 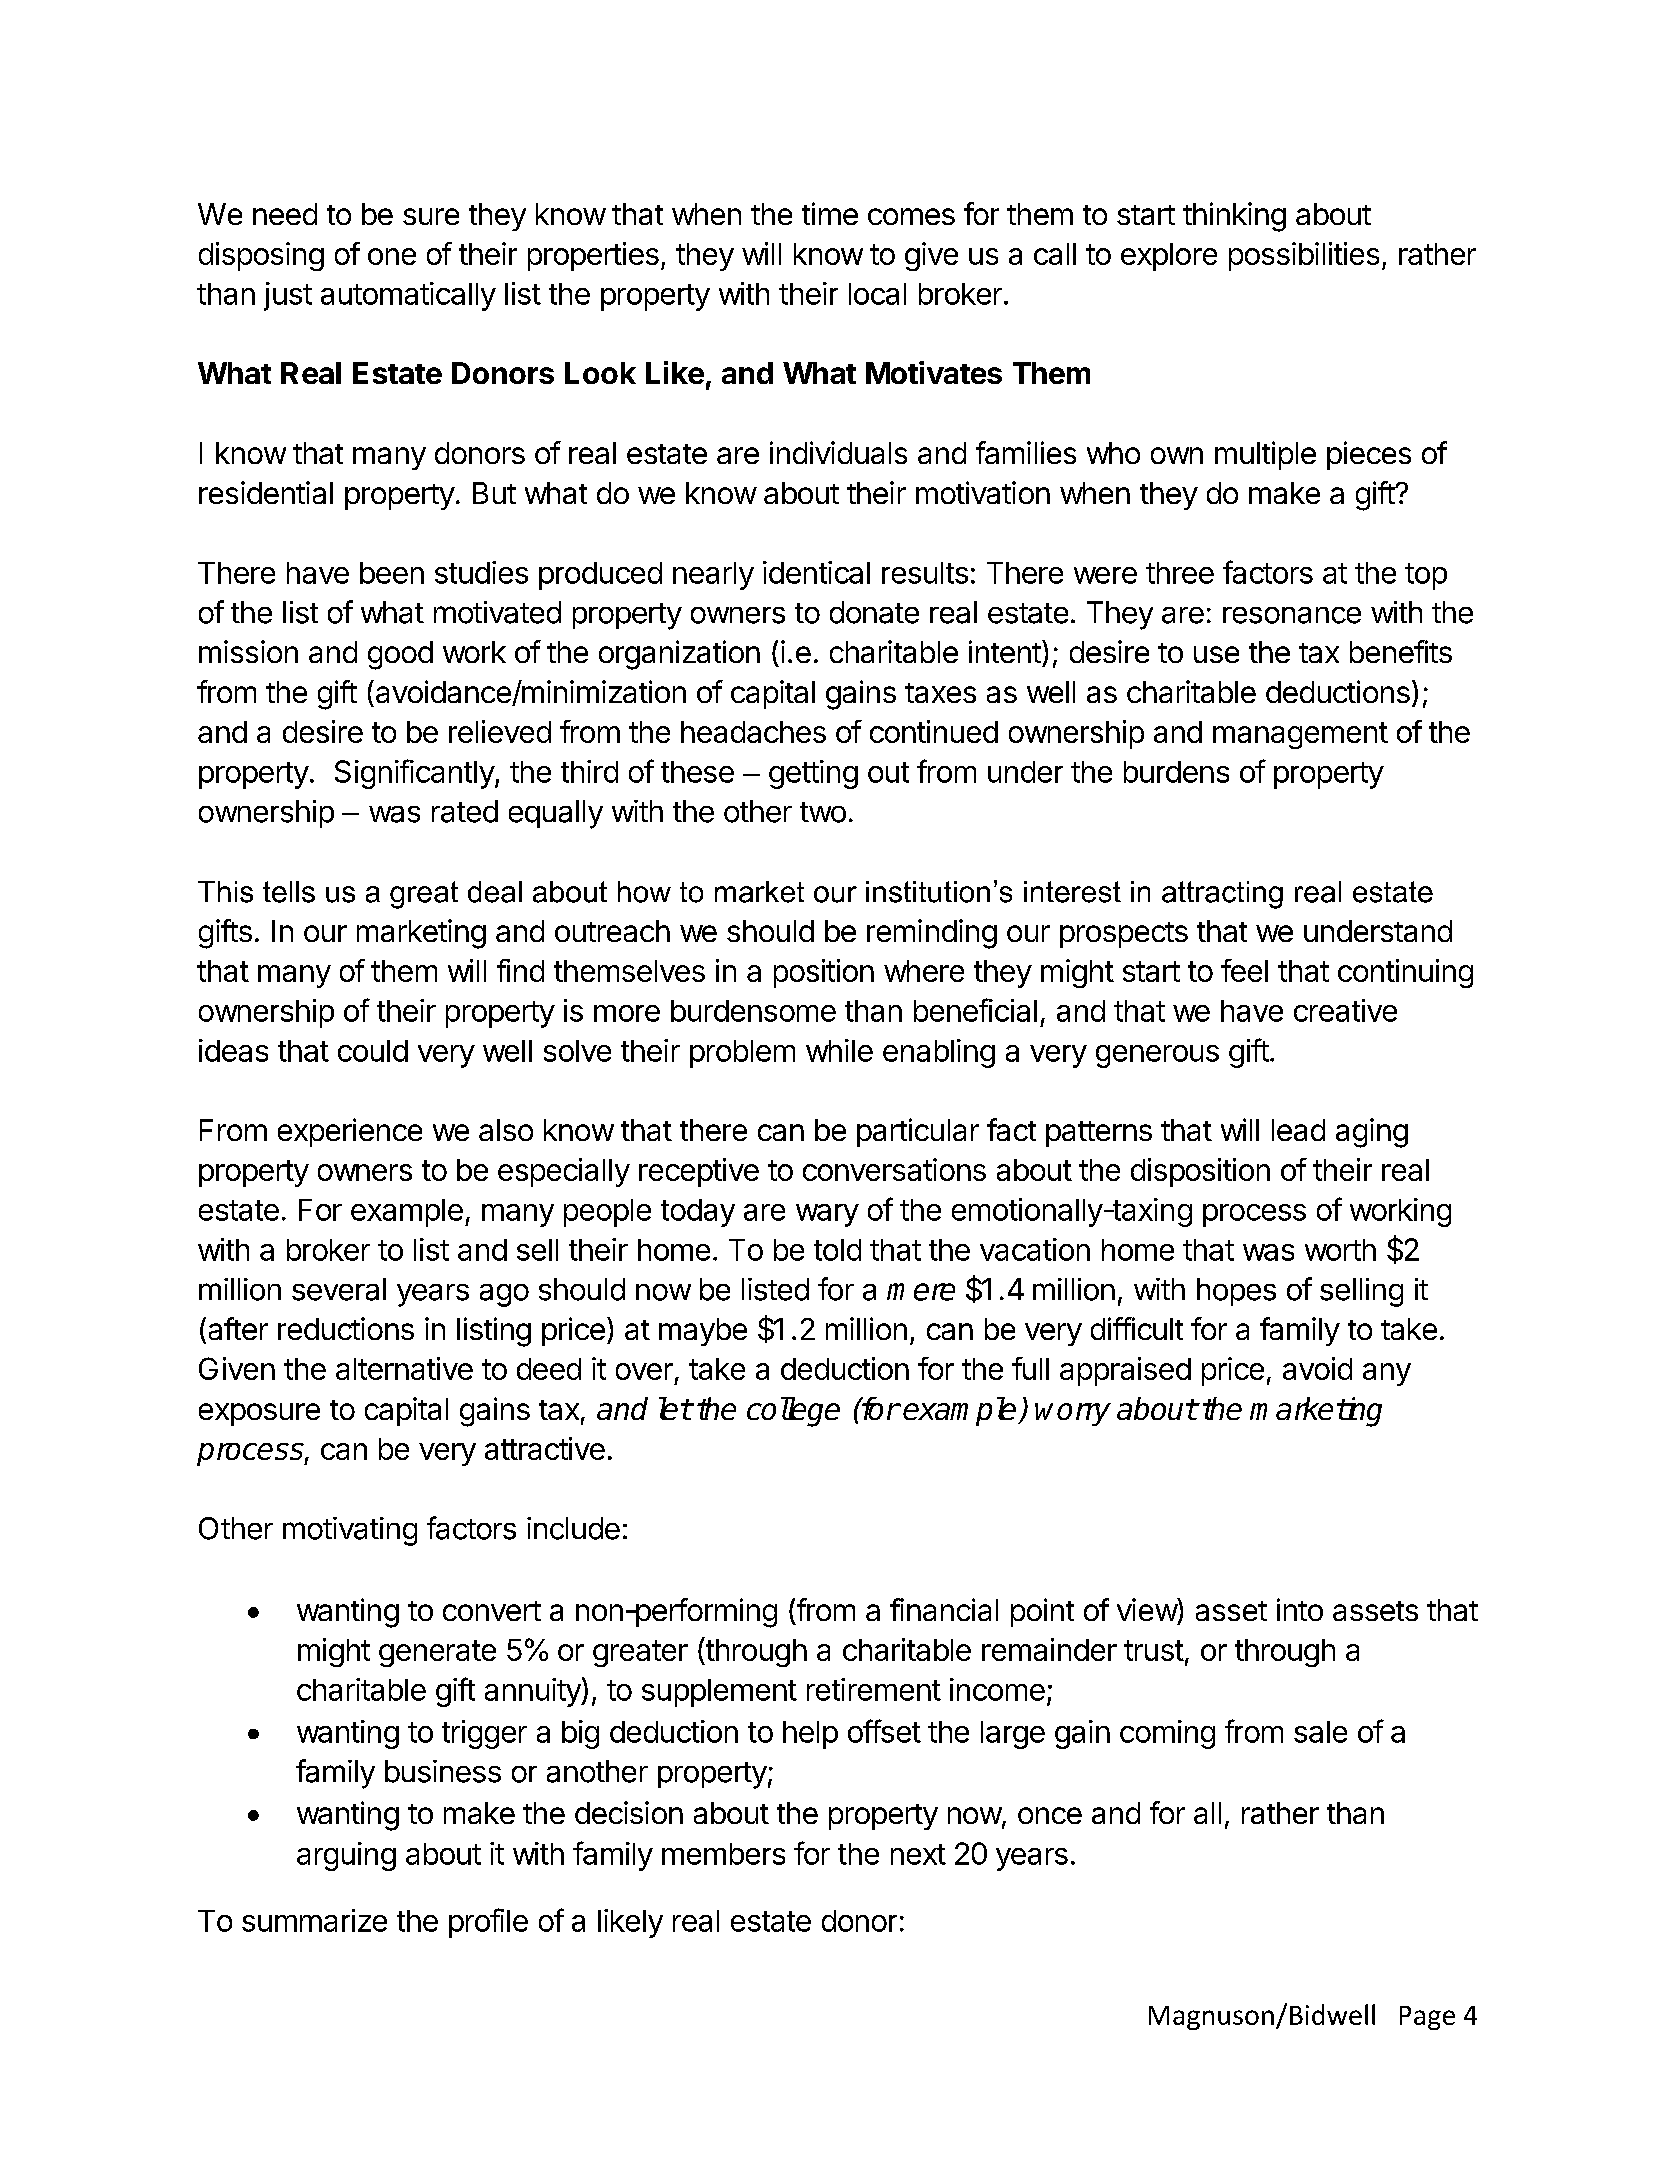 What do you see at coordinates (1304, 256) in the image?
I see `possibilities` at bounding box center [1304, 256].
